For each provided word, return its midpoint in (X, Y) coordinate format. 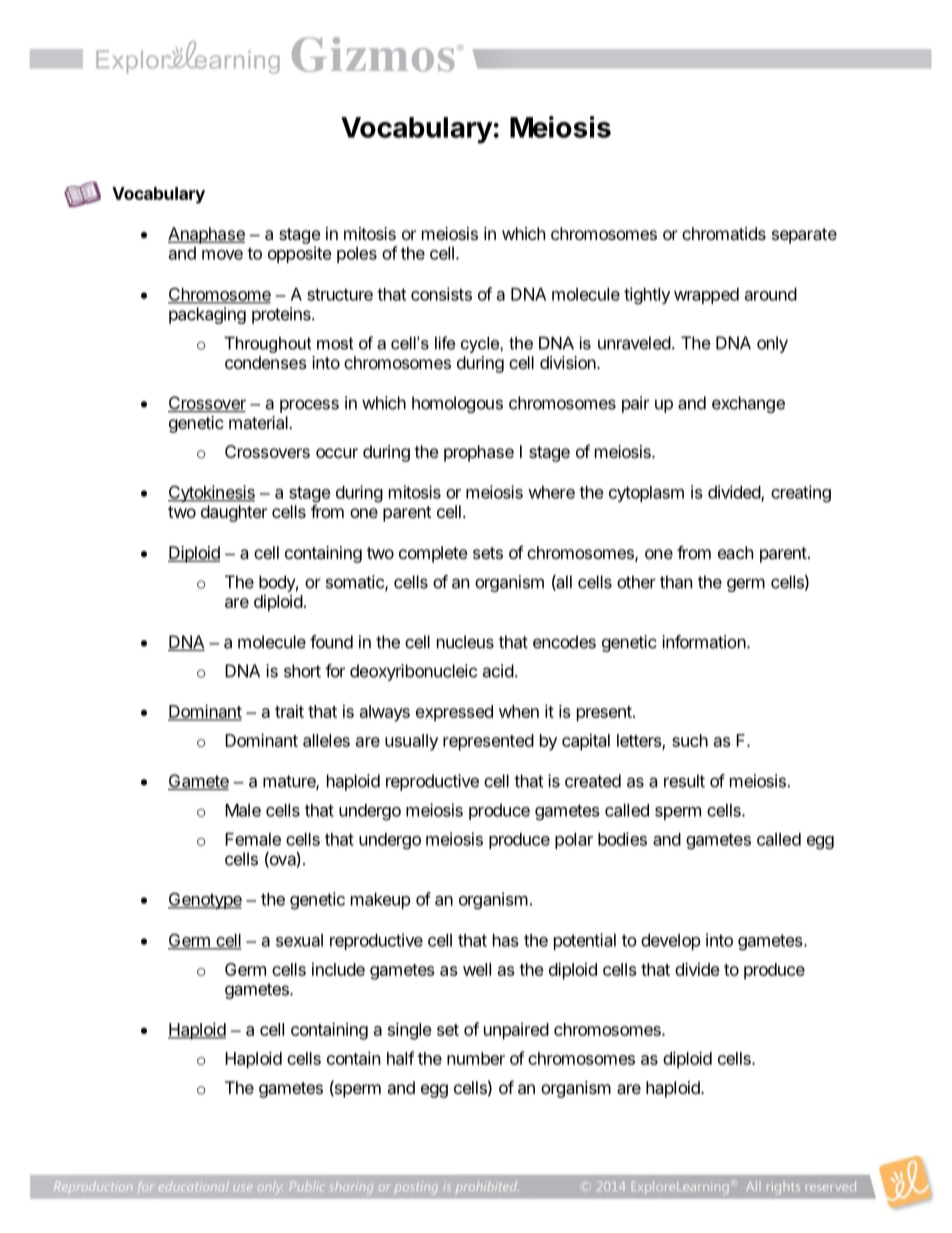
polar (574, 841)
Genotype (205, 900)
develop (671, 942)
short (302, 671)
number (476, 1058)
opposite (300, 254)
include (338, 969)
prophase (479, 453)
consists (441, 294)
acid (498, 671)
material (259, 422)
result (684, 781)
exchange (748, 404)
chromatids (724, 233)
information (704, 642)
